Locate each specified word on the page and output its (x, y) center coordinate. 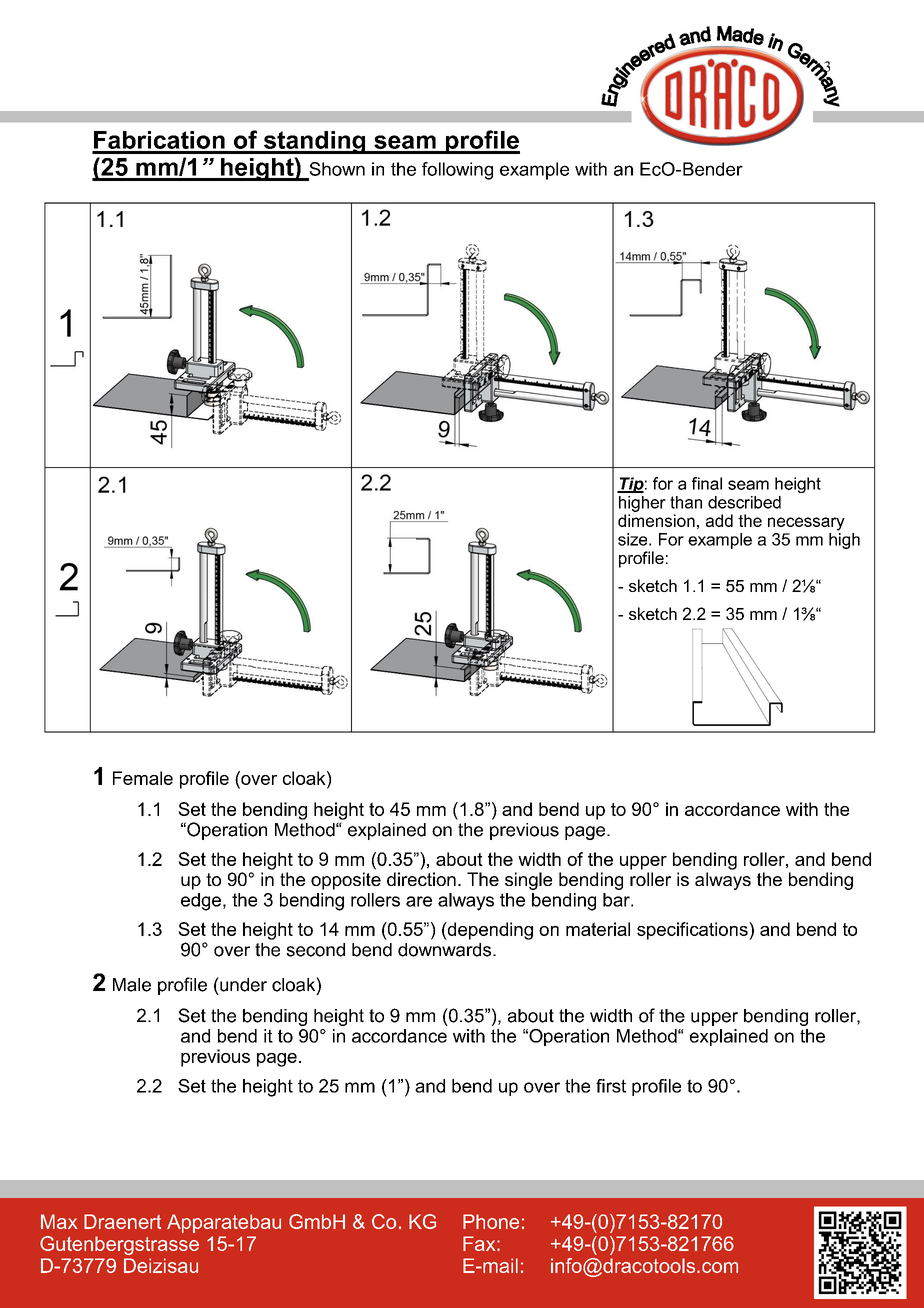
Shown (337, 169)
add (719, 520)
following (457, 171)
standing (314, 142)
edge (201, 902)
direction (421, 879)
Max (59, 1221)
